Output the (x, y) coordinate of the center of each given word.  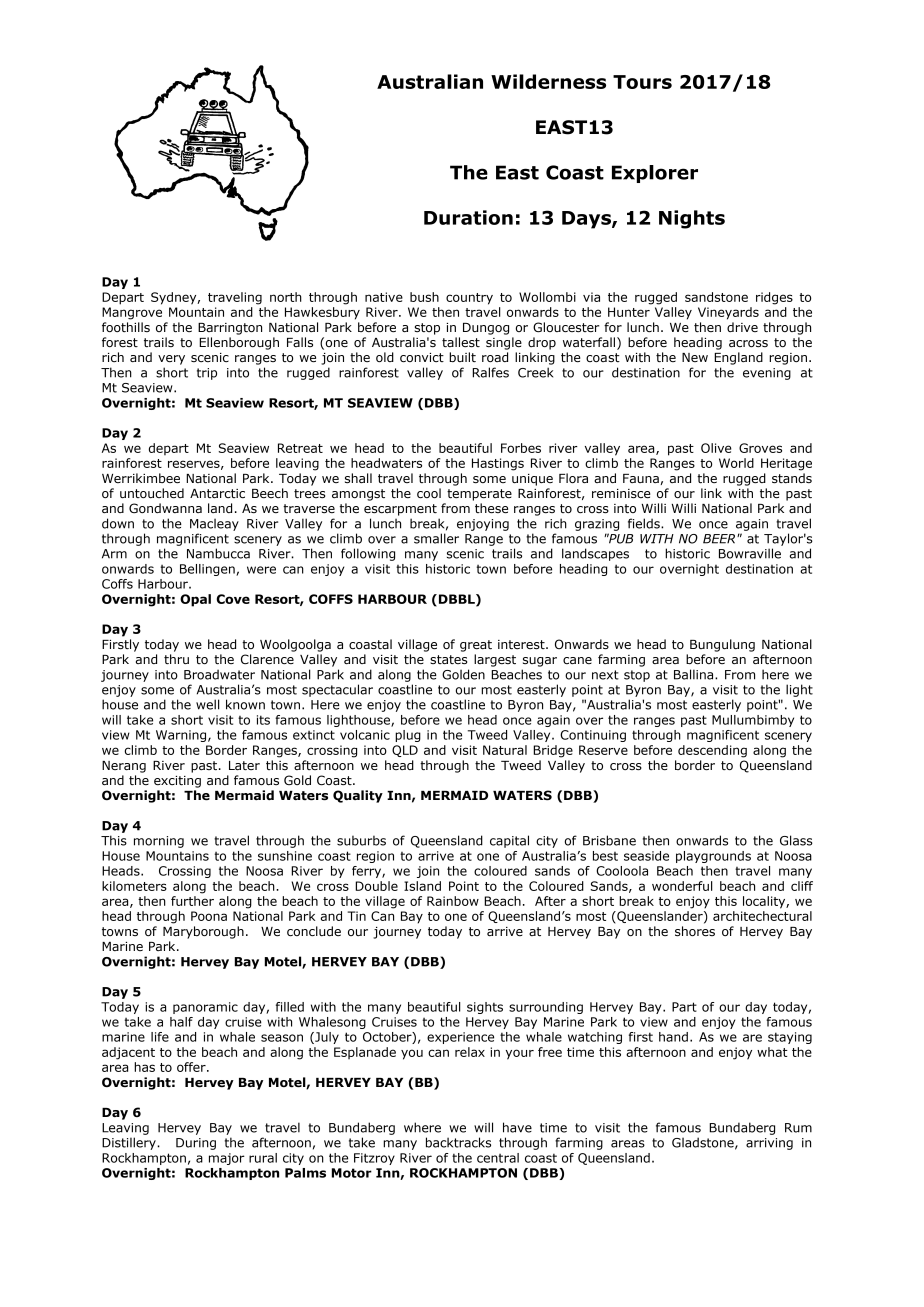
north (286, 297)
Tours (642, 82)
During (196, 1144)
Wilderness (548, 81)
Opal (195, 600)
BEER (720, 539)
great (476, 646)
